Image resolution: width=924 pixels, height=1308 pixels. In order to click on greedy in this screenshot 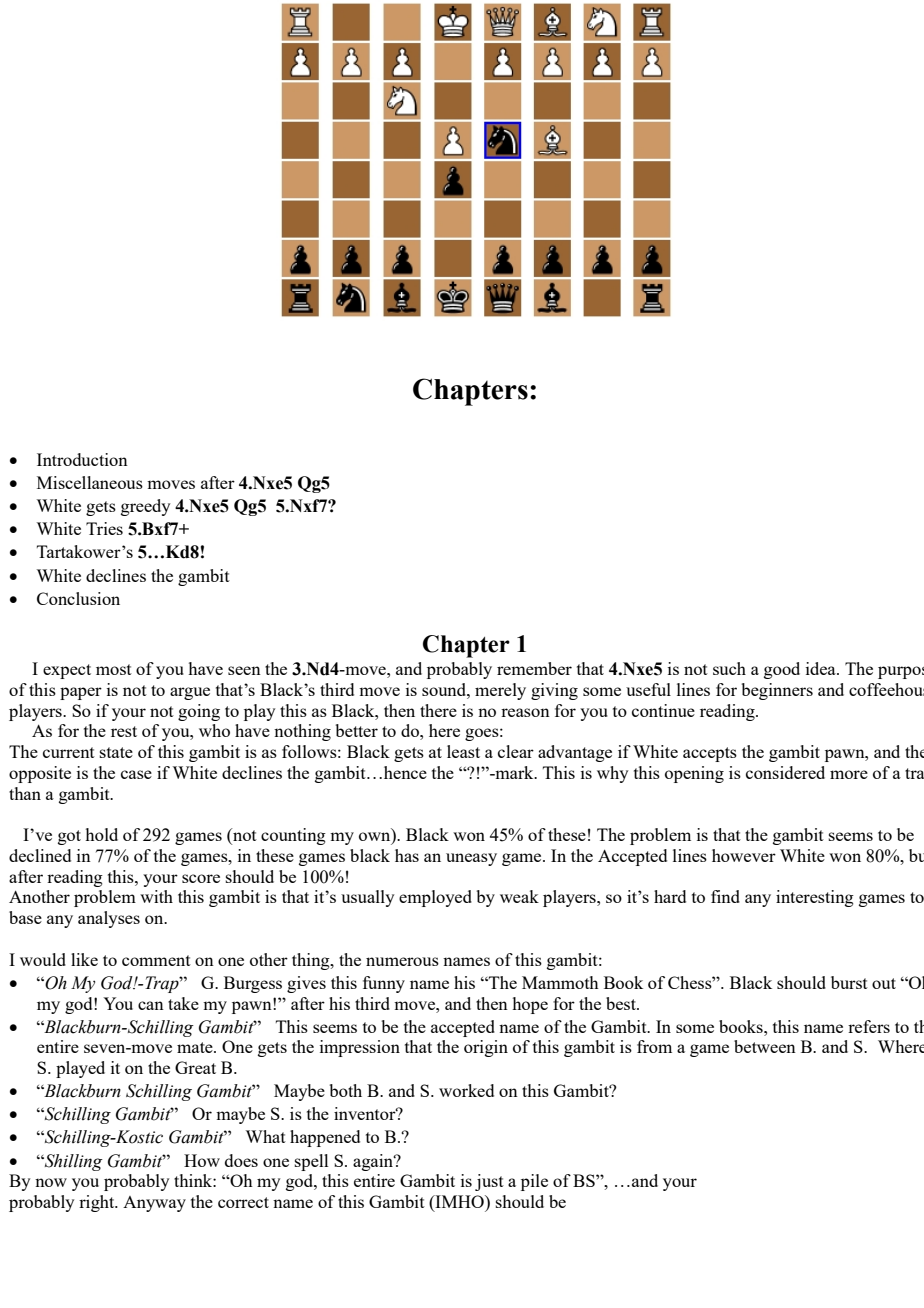, I will do `click(145, 507)`.
